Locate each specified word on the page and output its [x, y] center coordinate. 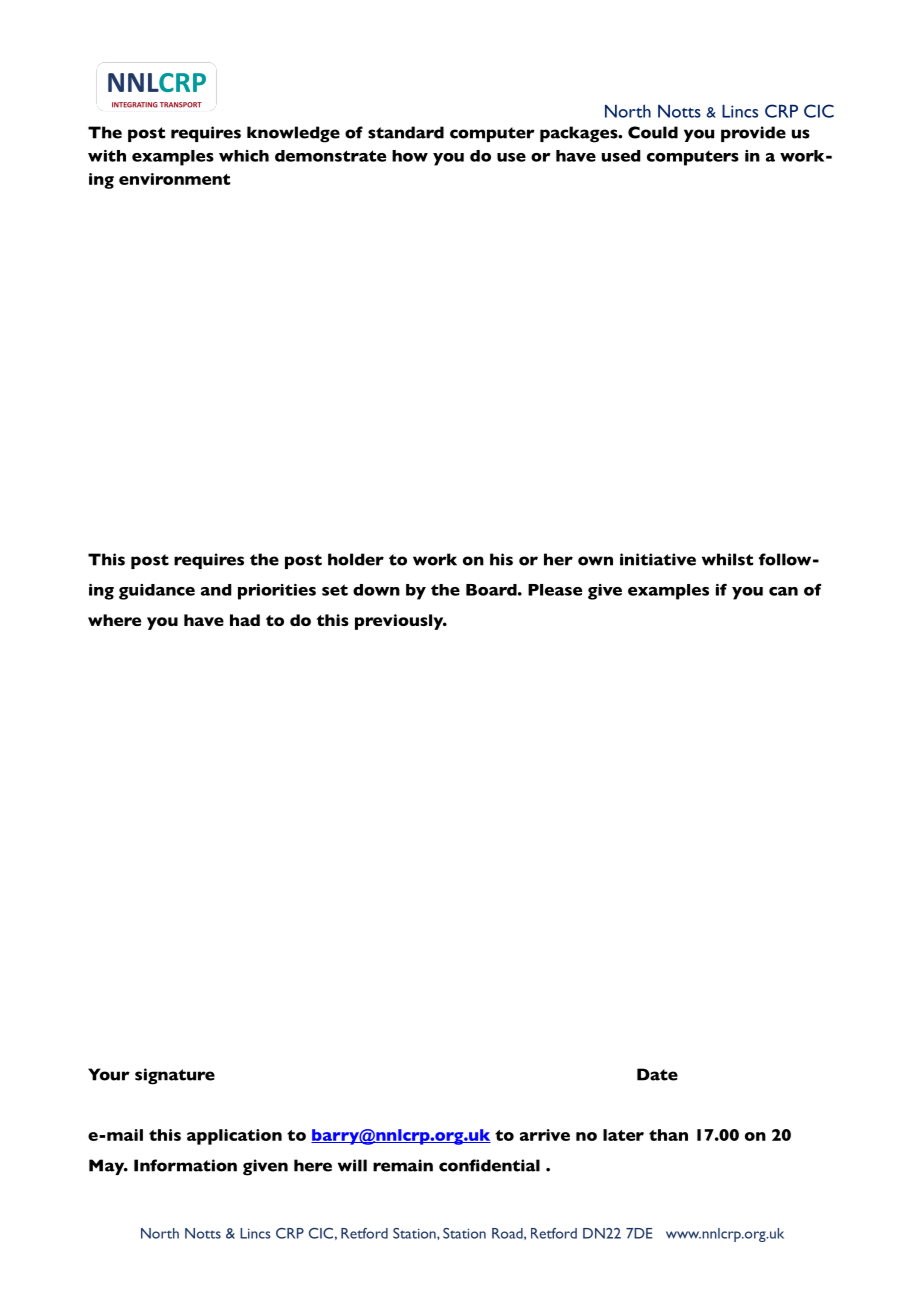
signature [175, 1076]
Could [653, 132]
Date [657, 1074]
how [410, 156]
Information [185, 1165]
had [245, 620]
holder [356, 559]
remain [403, 1165]
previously [400, 622]
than [668, 1135]
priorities [277, 592]
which [244, 156]
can [783, 591]
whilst [727, 559]
